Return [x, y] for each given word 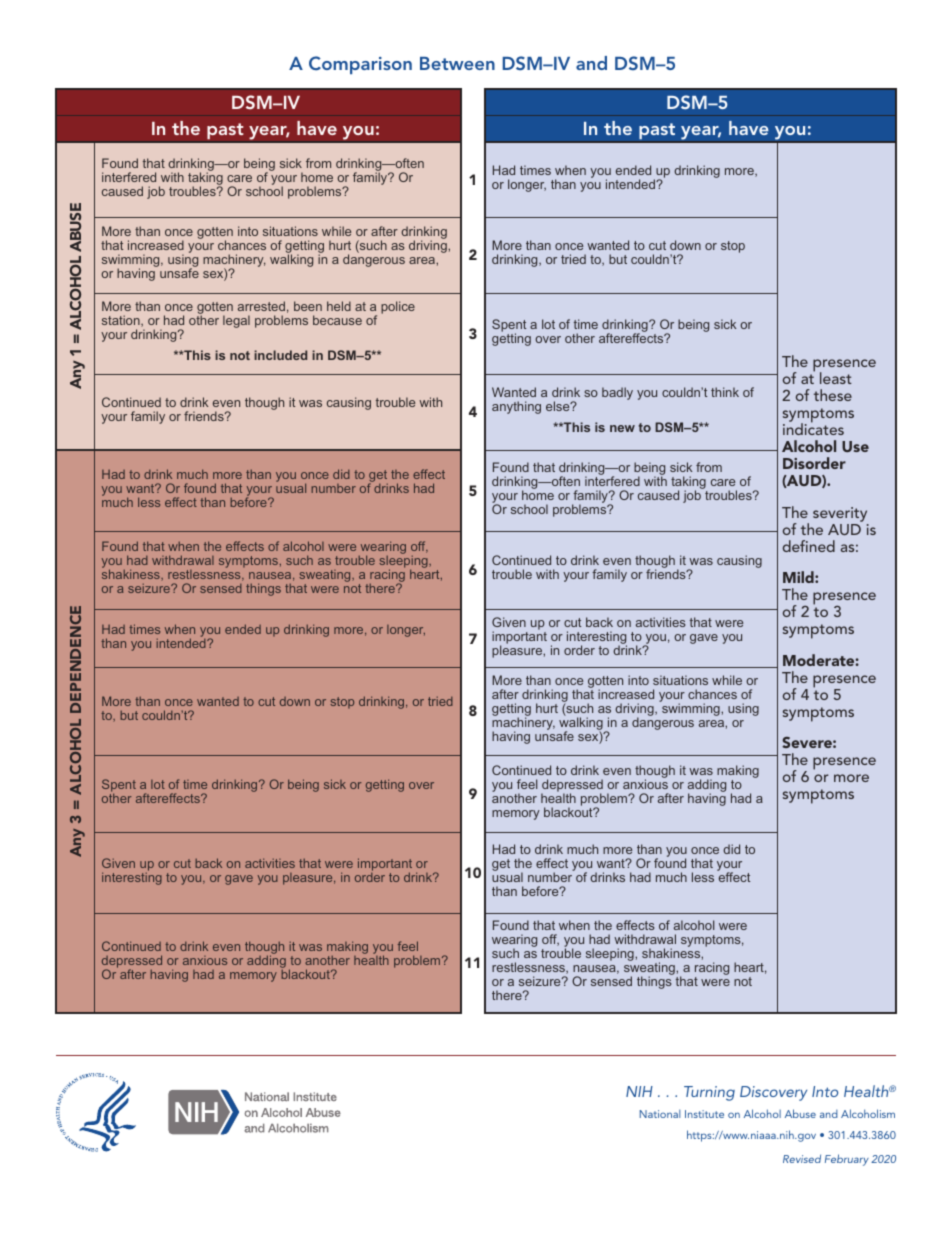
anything [516, 407]
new [622, 428]
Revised [802, 1158]
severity [840, 514]
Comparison [360, 65]
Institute [704, 1114]
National [660, 1114]
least [836, 378]
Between [457, 63]
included [280, 355]
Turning [709, 1093]
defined [809, 546]
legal [236, 321]
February [847, 1160]
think [725, 392]
